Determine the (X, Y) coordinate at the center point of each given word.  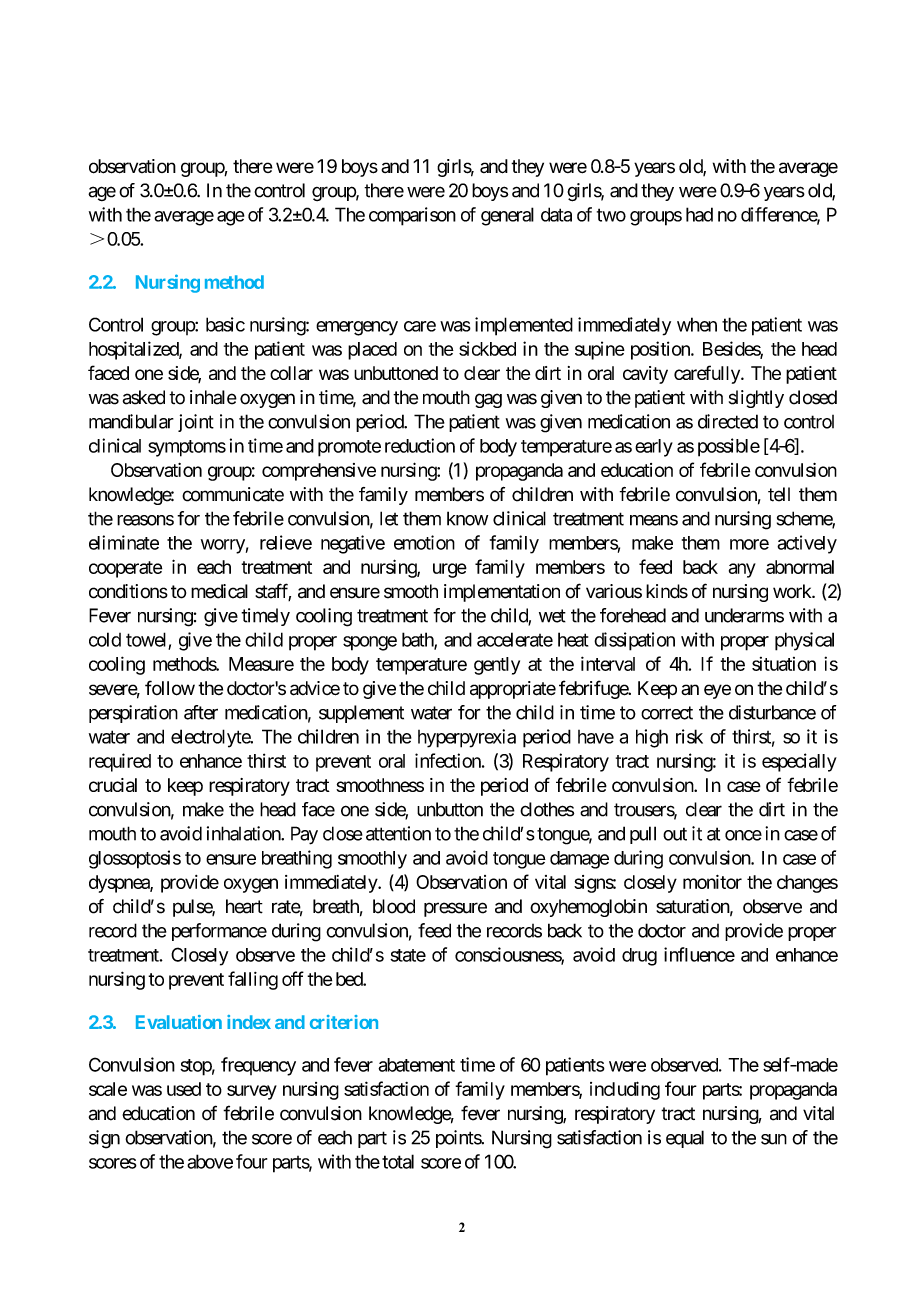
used (184, 1089)
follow (170, 688)
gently (497, 666)
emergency (357, 328)
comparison (412, 216)
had (699, 214)
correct (667, 713)
